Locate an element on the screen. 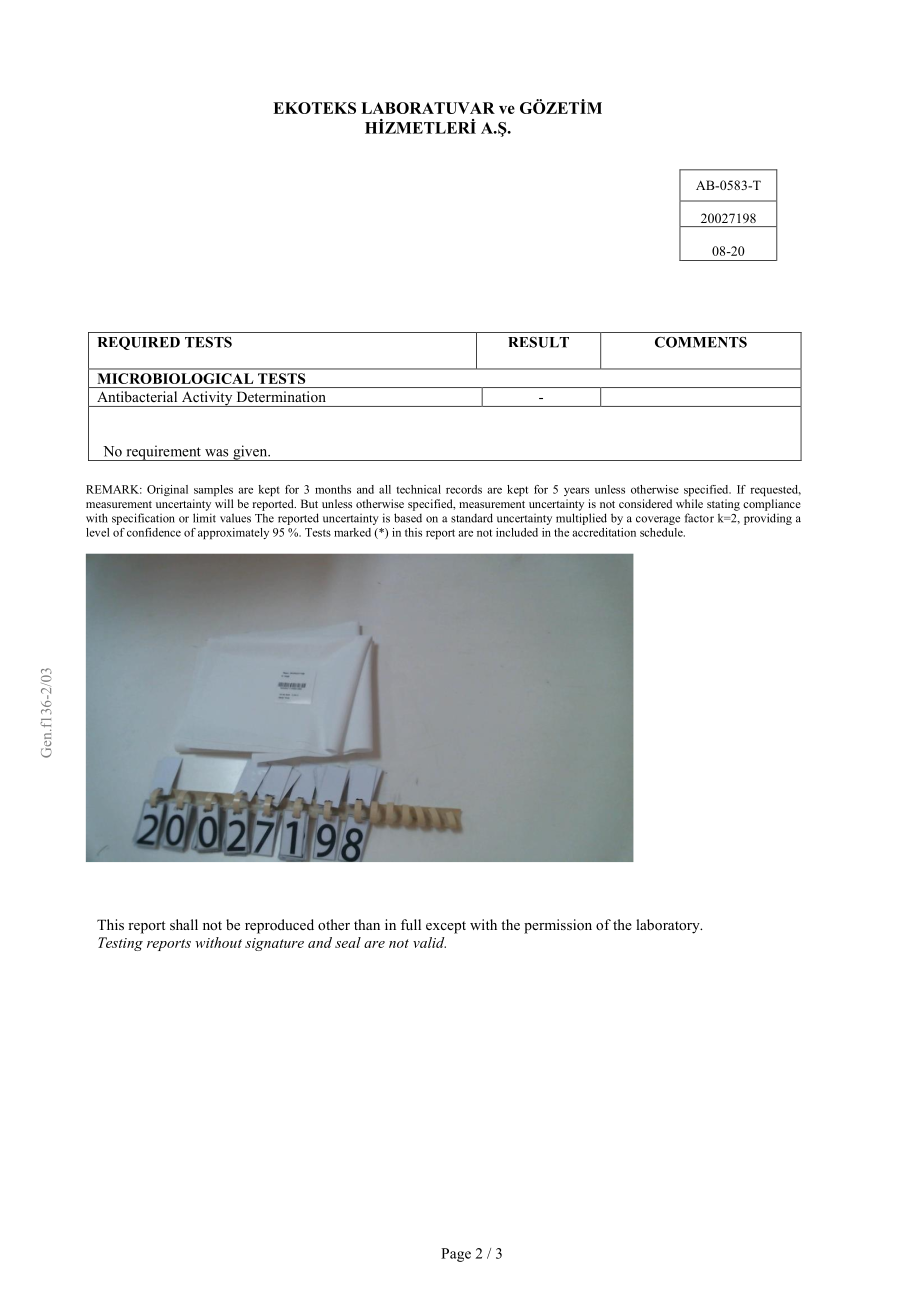 The image size is (924, 1308). valid is located at coordinates (429, 942).
